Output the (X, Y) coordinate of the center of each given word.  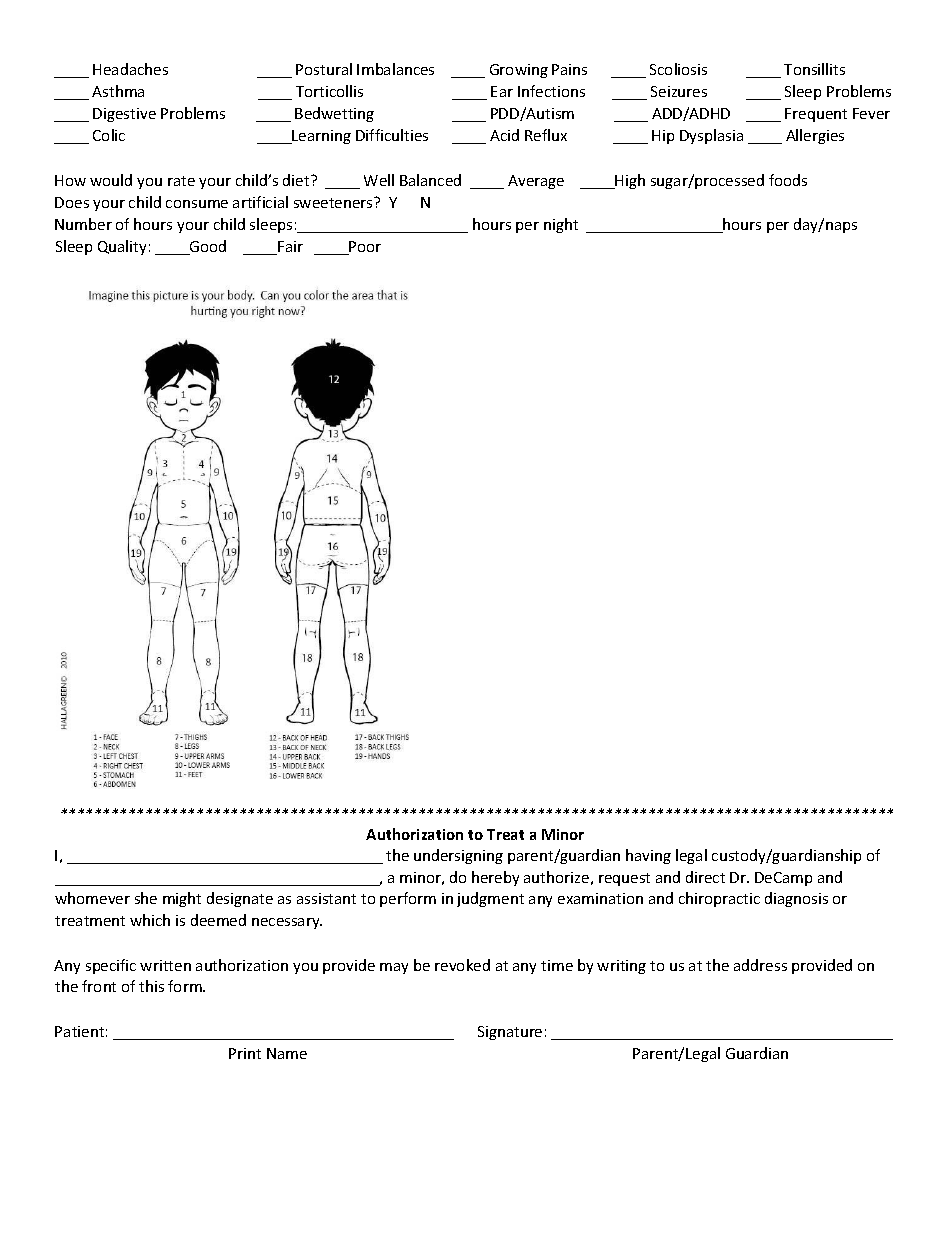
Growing (519, 71)
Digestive (124, 115)
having (648, 856)
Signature (510, 1033)
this (151, 986)
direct (705, 877)
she (146, 898)
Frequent (816, 115)
